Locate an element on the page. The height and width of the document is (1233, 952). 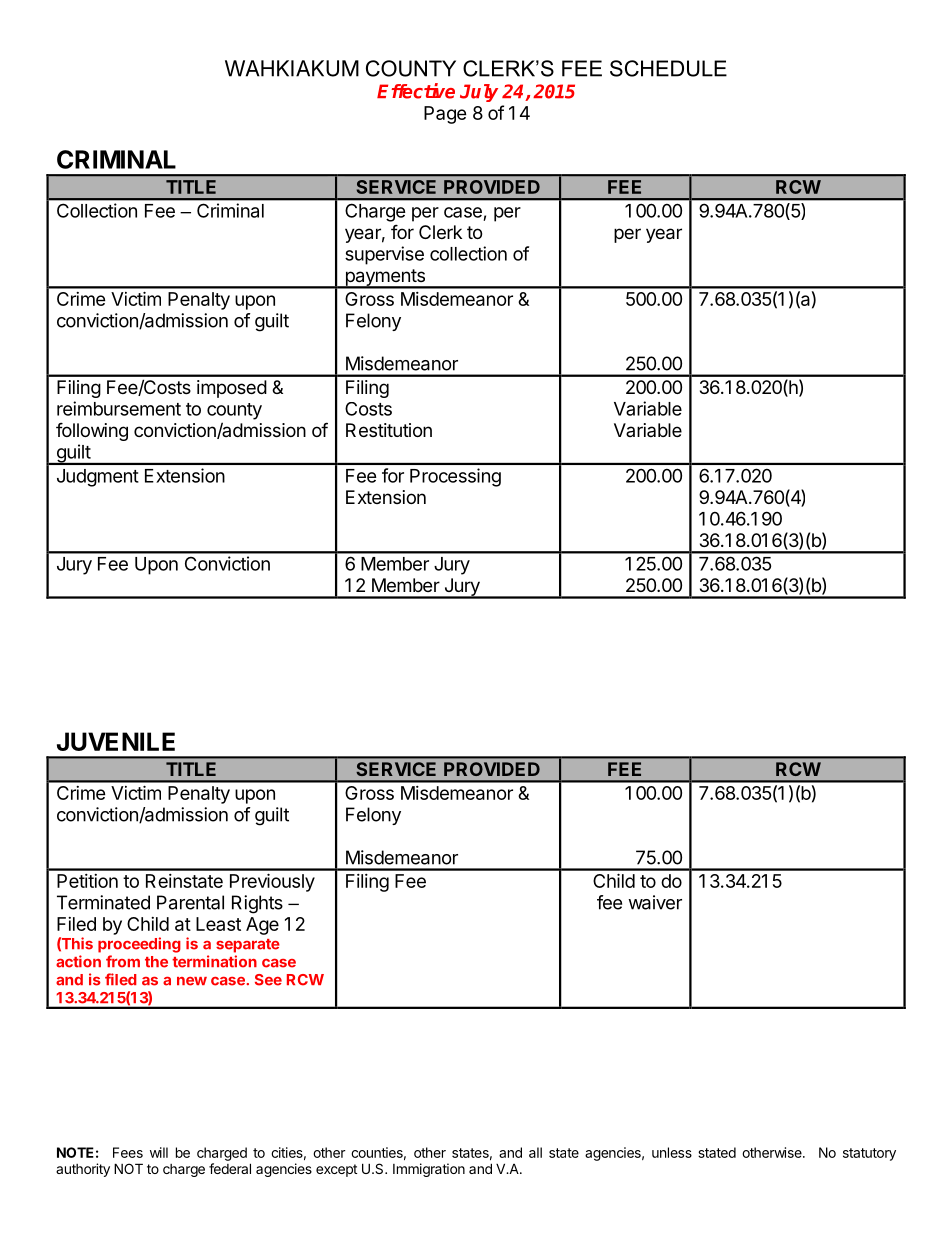
will is located at coordinates (159, 1152).
